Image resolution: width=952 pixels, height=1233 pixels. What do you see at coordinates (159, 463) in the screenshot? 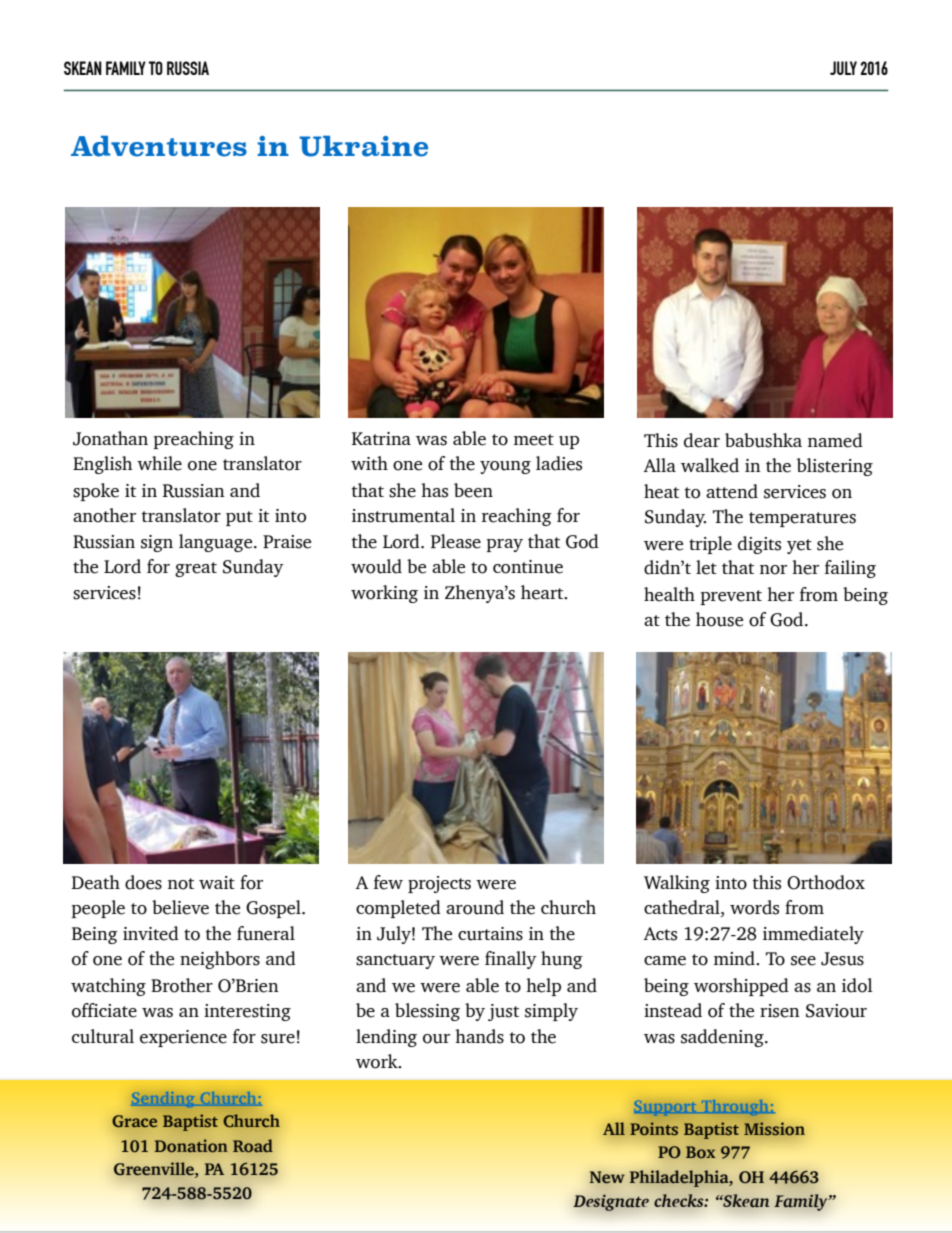
I see `while` at bounding box center [159, 463].
